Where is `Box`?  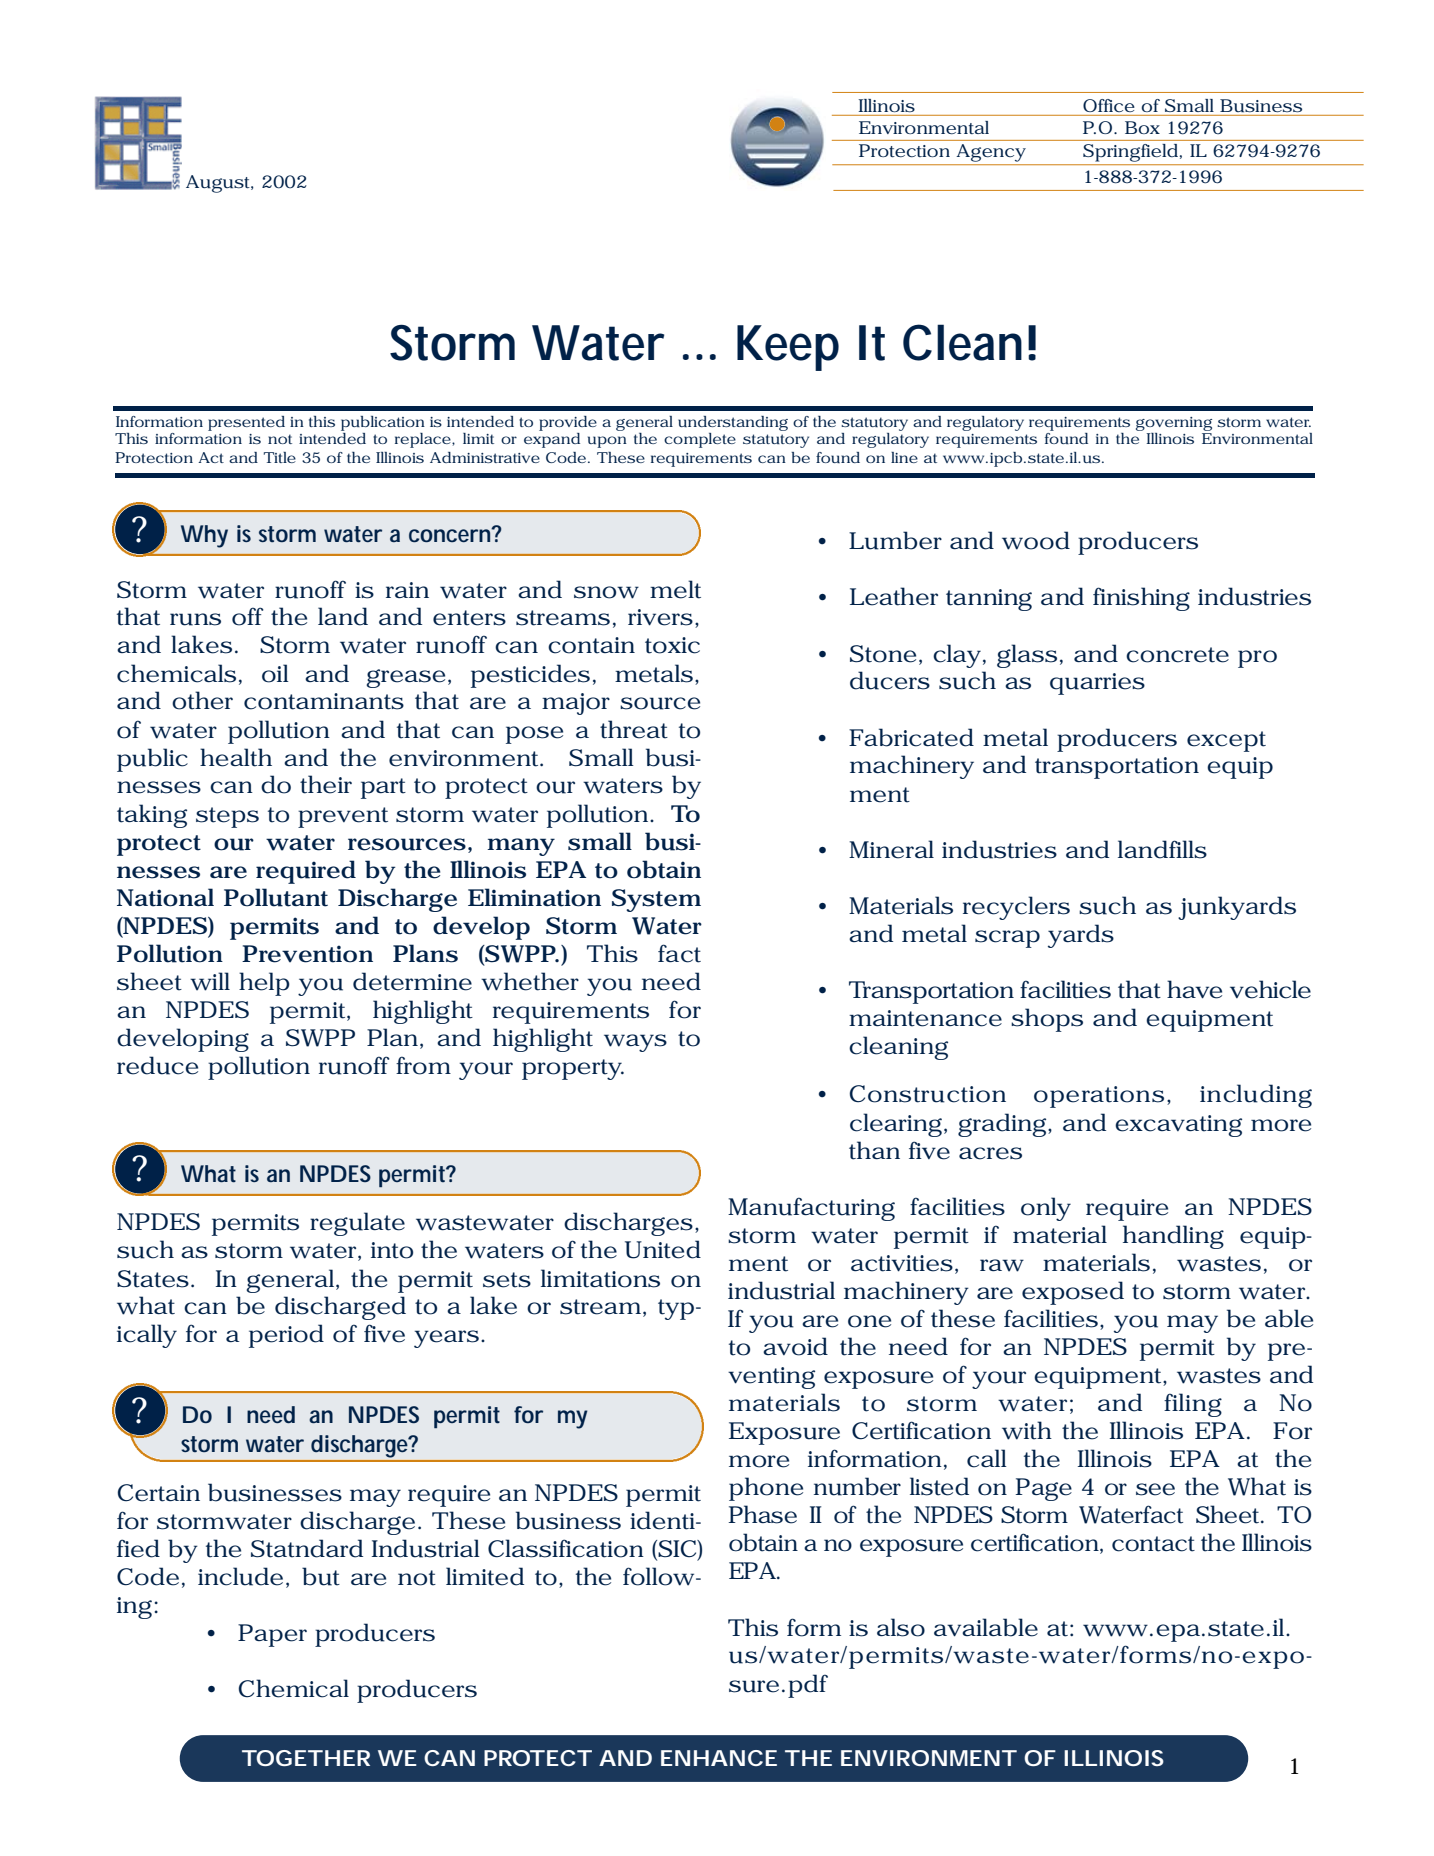
Box is located at coordinates (1142, 127).
